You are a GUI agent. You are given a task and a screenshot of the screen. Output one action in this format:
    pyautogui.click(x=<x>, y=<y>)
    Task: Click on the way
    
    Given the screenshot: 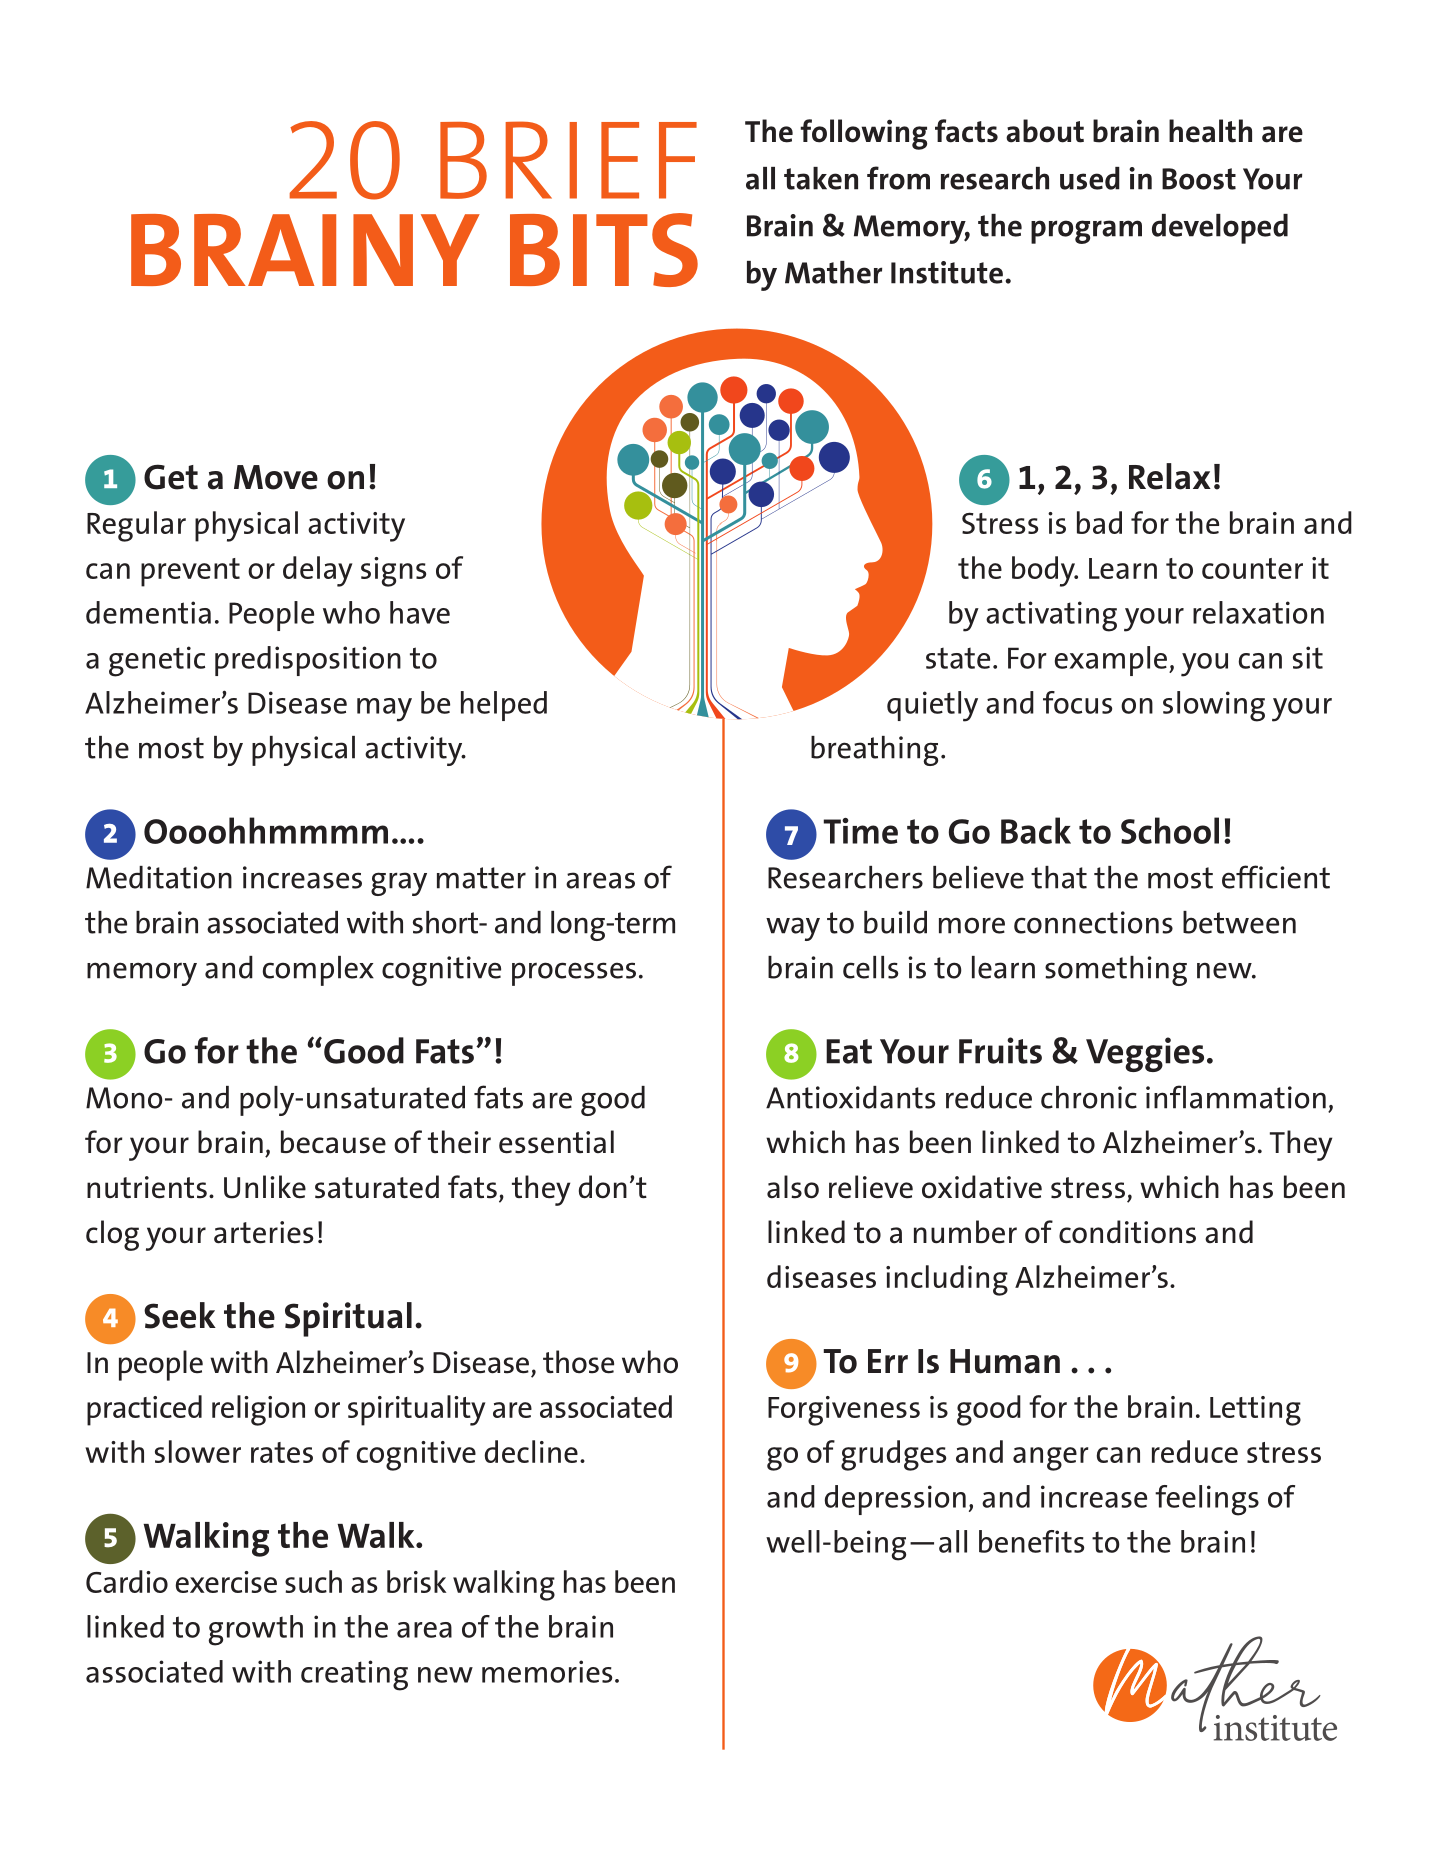 What is the action you would take?
    pyautogui.click(x=793, y=929)
